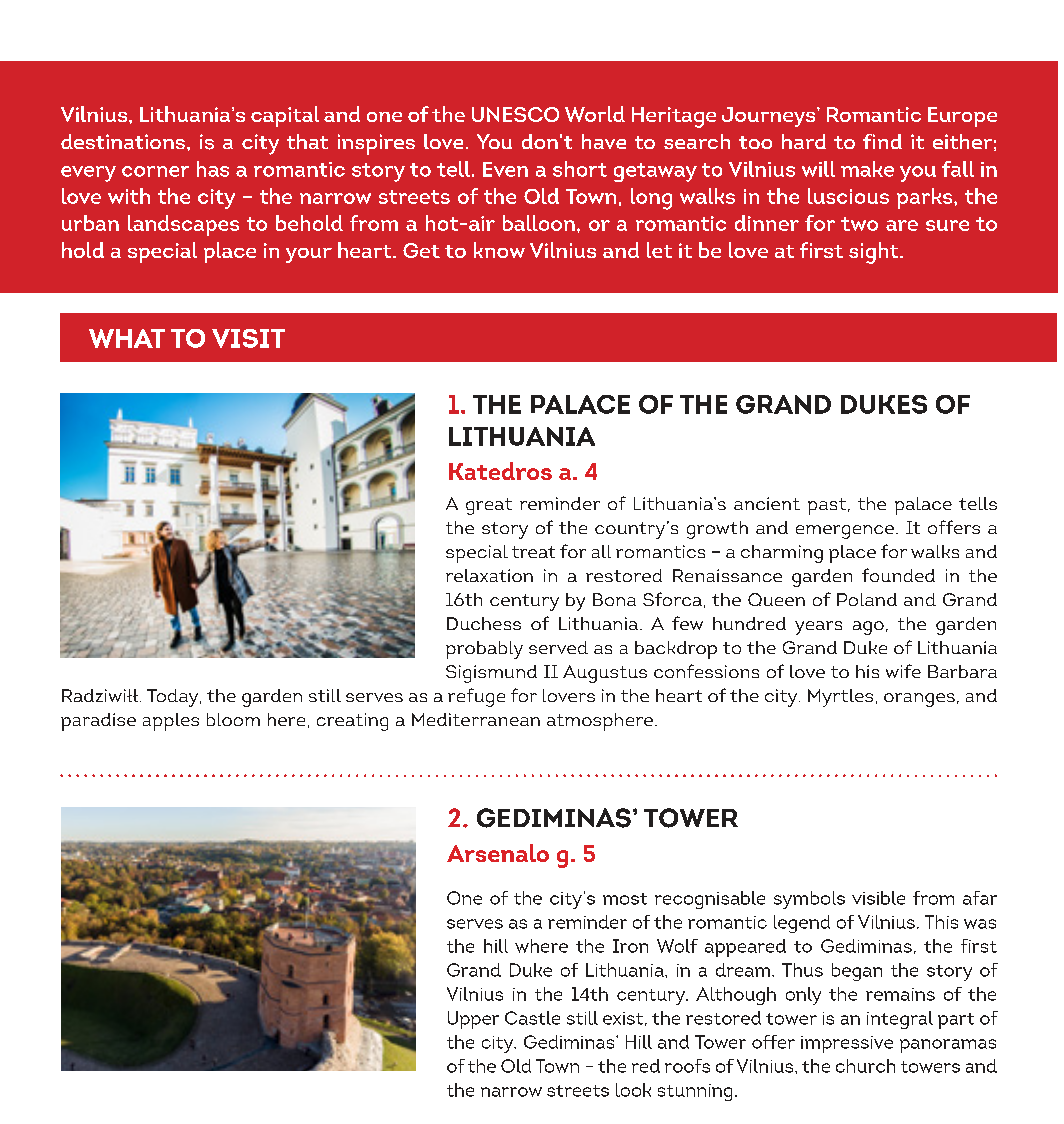 This image has width=1064, height=1124. What do you see at coordinates (878, 898) in the image?
I see `visible` at bounding box center [878, 898].
